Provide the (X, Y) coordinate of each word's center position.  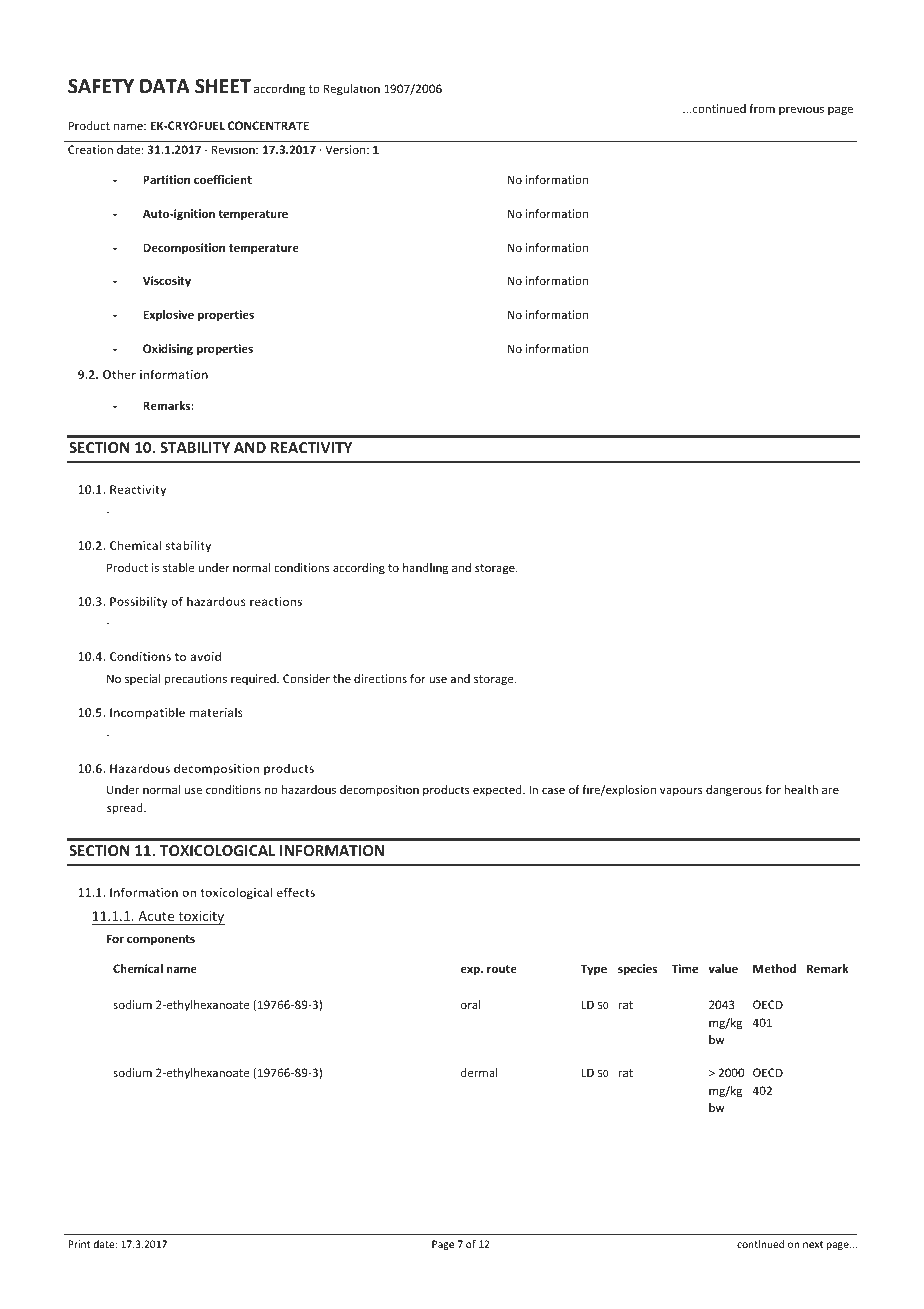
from (762, 108)
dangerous (734, 791)
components (161, 940)
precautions (196, 680)
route (502, 969)
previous (801, 109)
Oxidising (168, 350)
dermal (479, 1072)
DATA (165, 86)
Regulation (352, 90)
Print (79, 1244)
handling (425, 569)
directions (380, 678)
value (723, 968)
